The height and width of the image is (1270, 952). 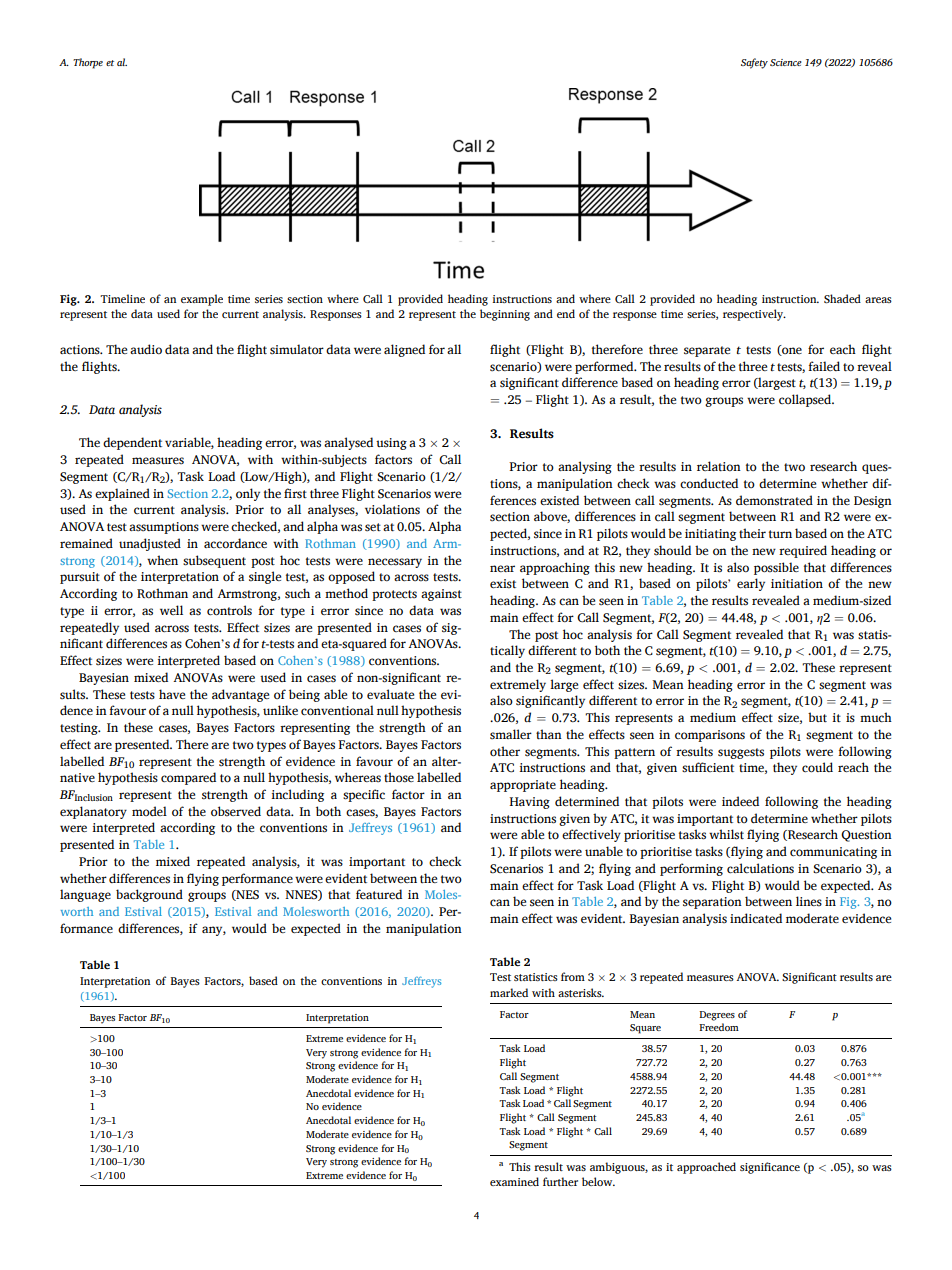 I want to click on further, so click(x=560, y=1181).
